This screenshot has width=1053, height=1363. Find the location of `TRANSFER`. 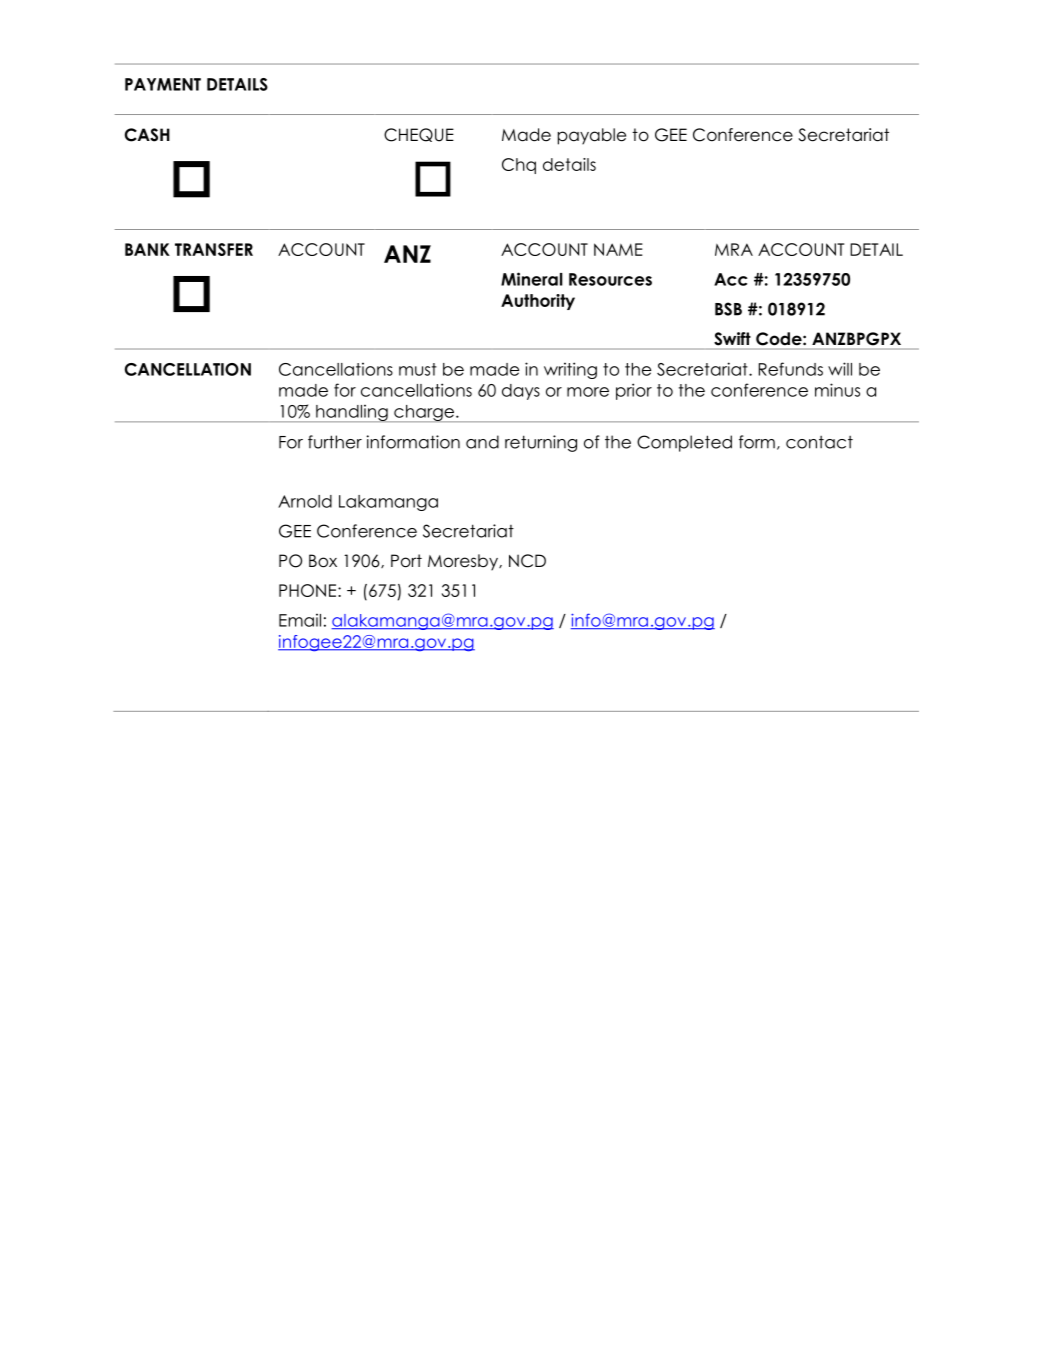

TRANSFER is located at coordinates (214, 249).
